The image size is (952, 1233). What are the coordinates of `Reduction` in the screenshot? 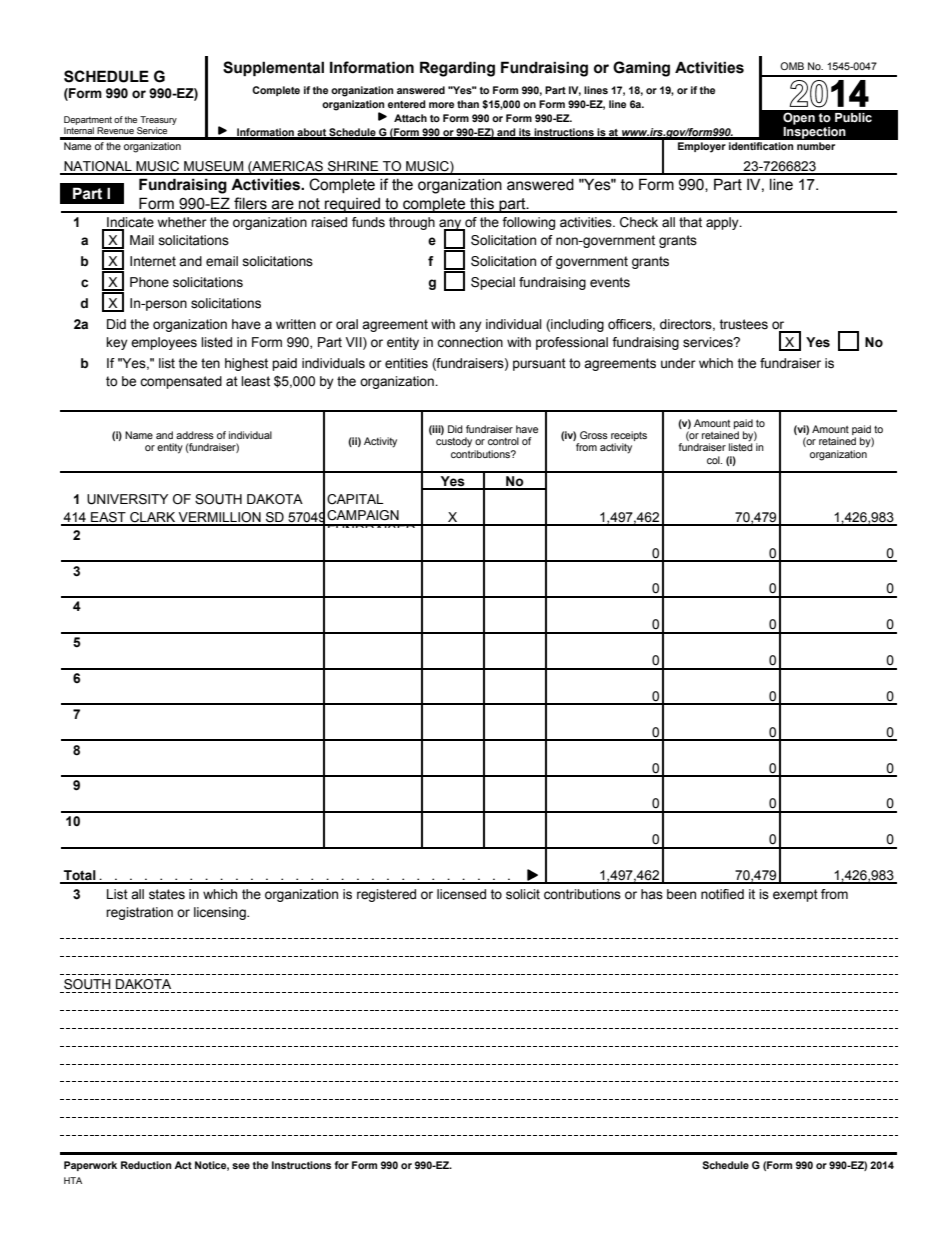 It's located at (146, 1165).
